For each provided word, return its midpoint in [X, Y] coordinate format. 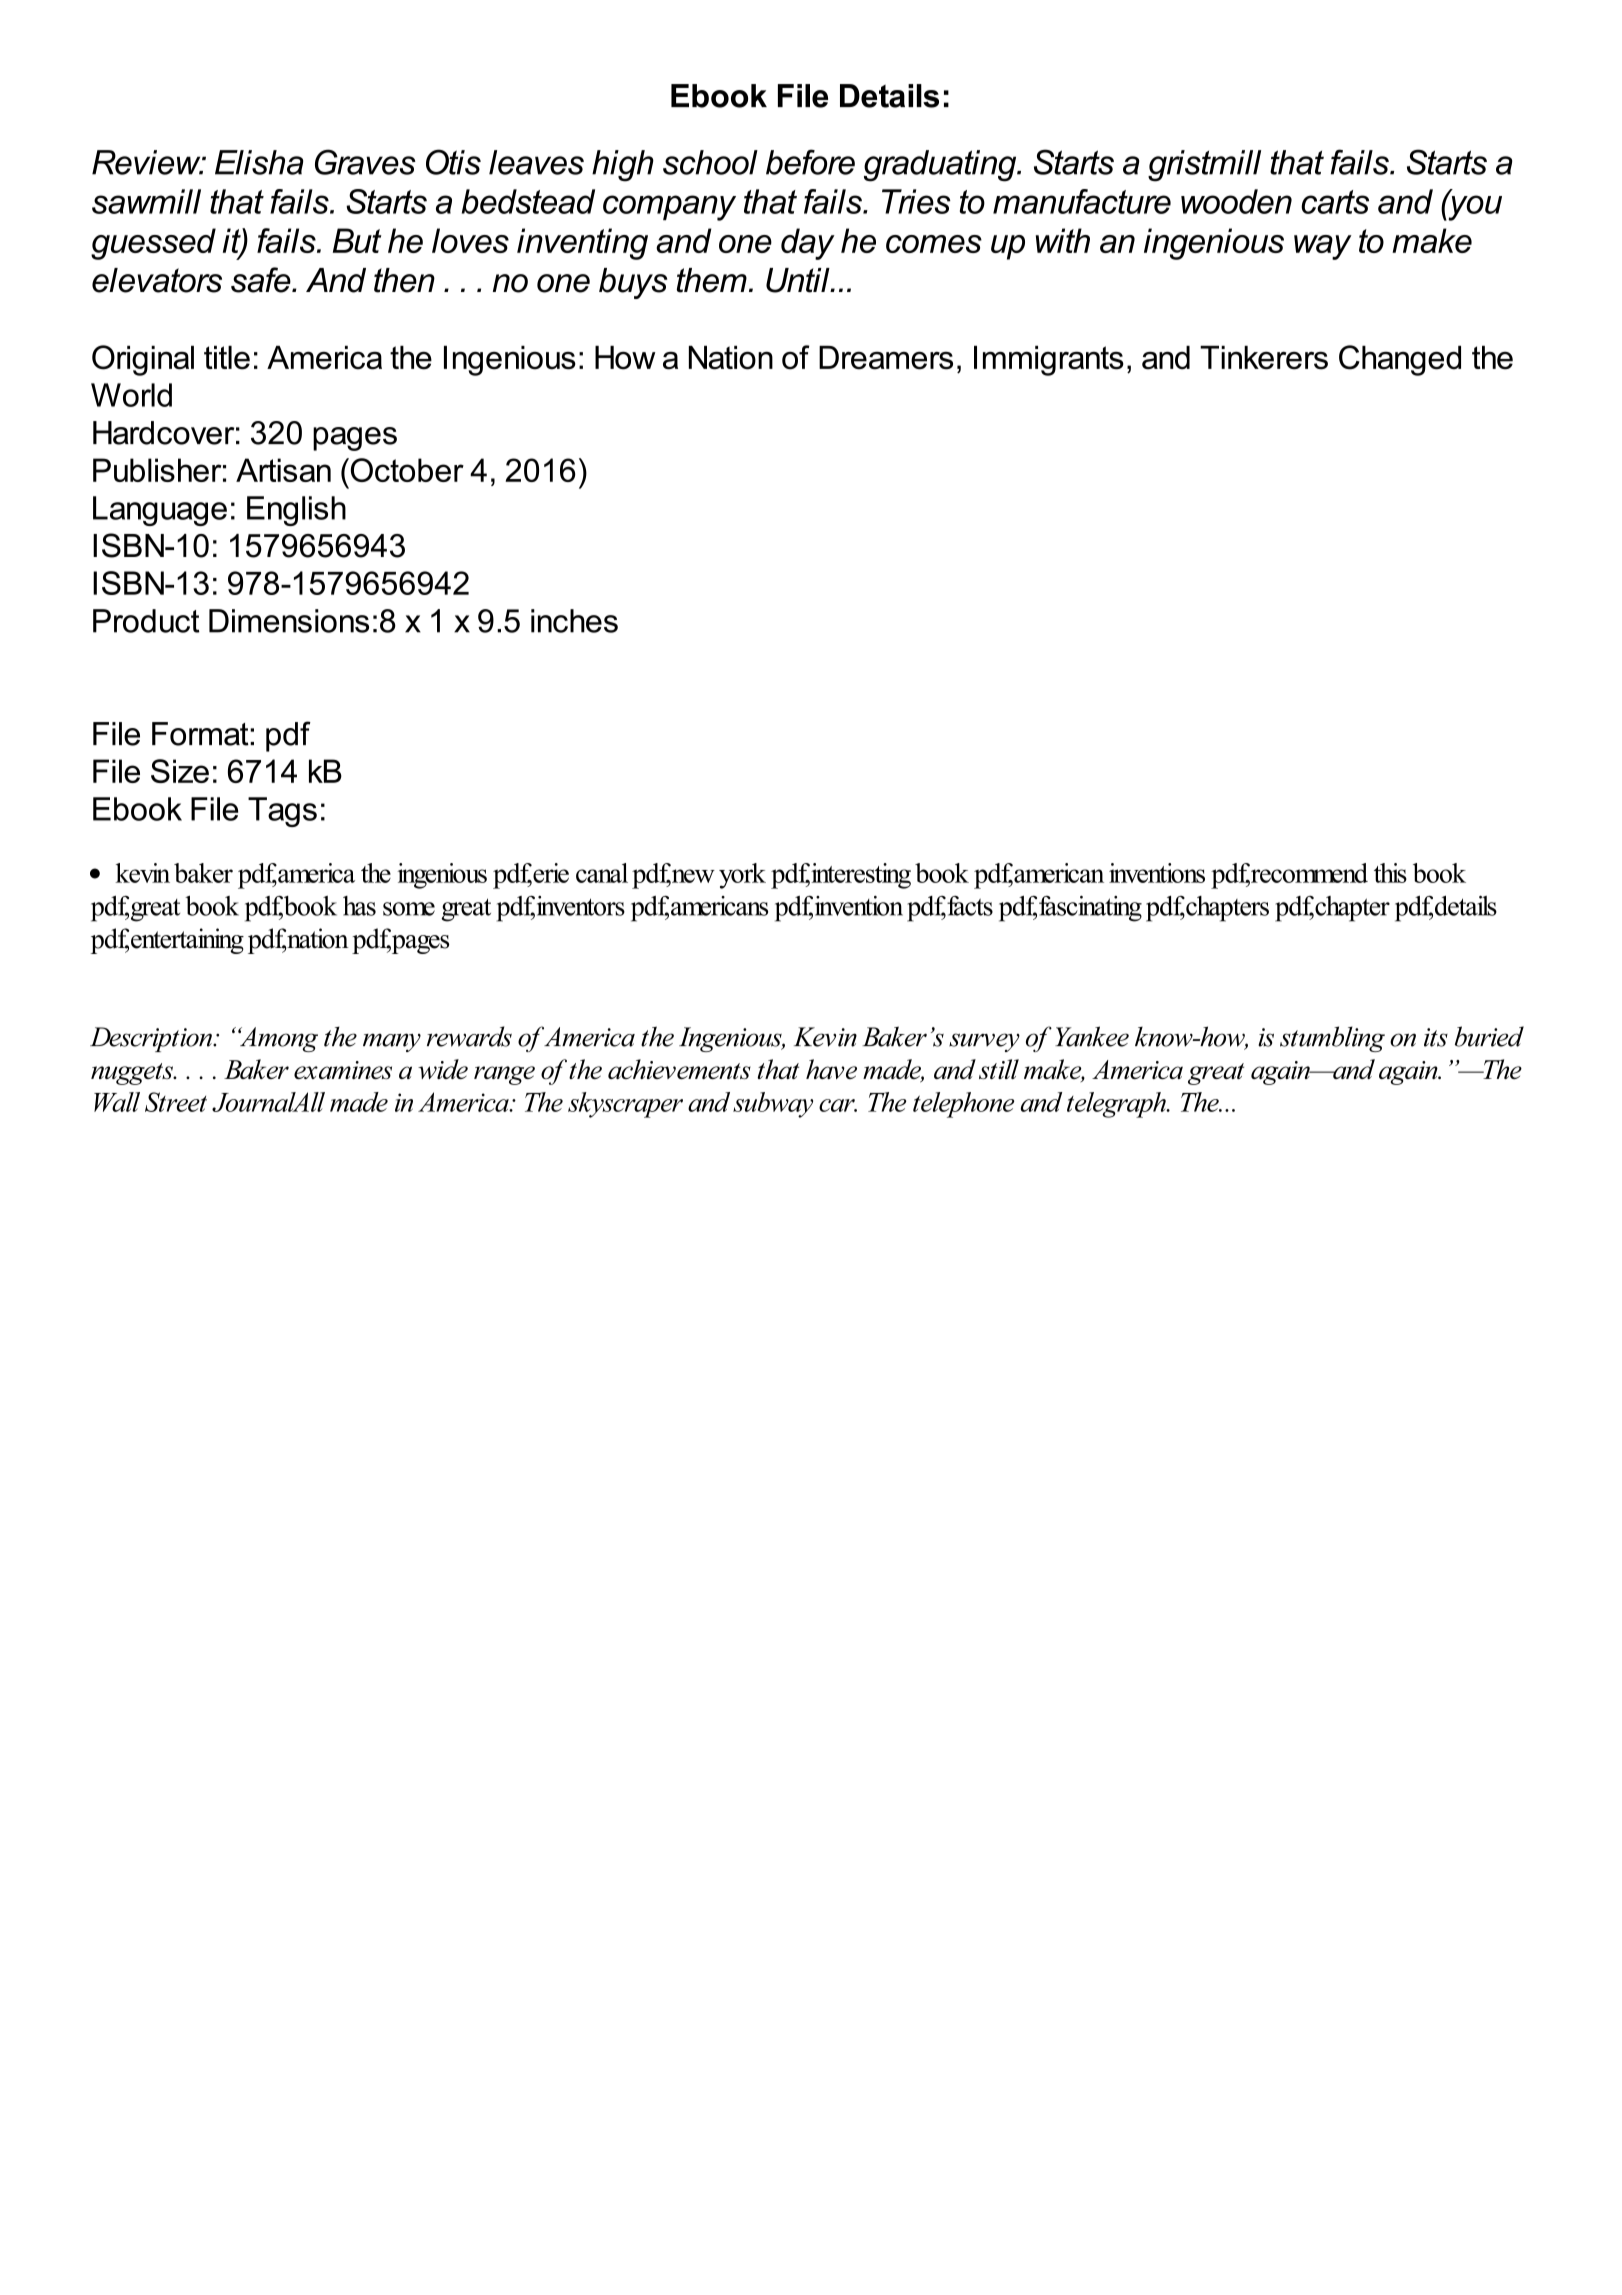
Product [146, 621]
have [831, 1069]
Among [278, 1039]
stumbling [1332, 1039]
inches [574, 621]
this [1390, 873]
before [810, 162]
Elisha [259, 162]
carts [1335, 202]
